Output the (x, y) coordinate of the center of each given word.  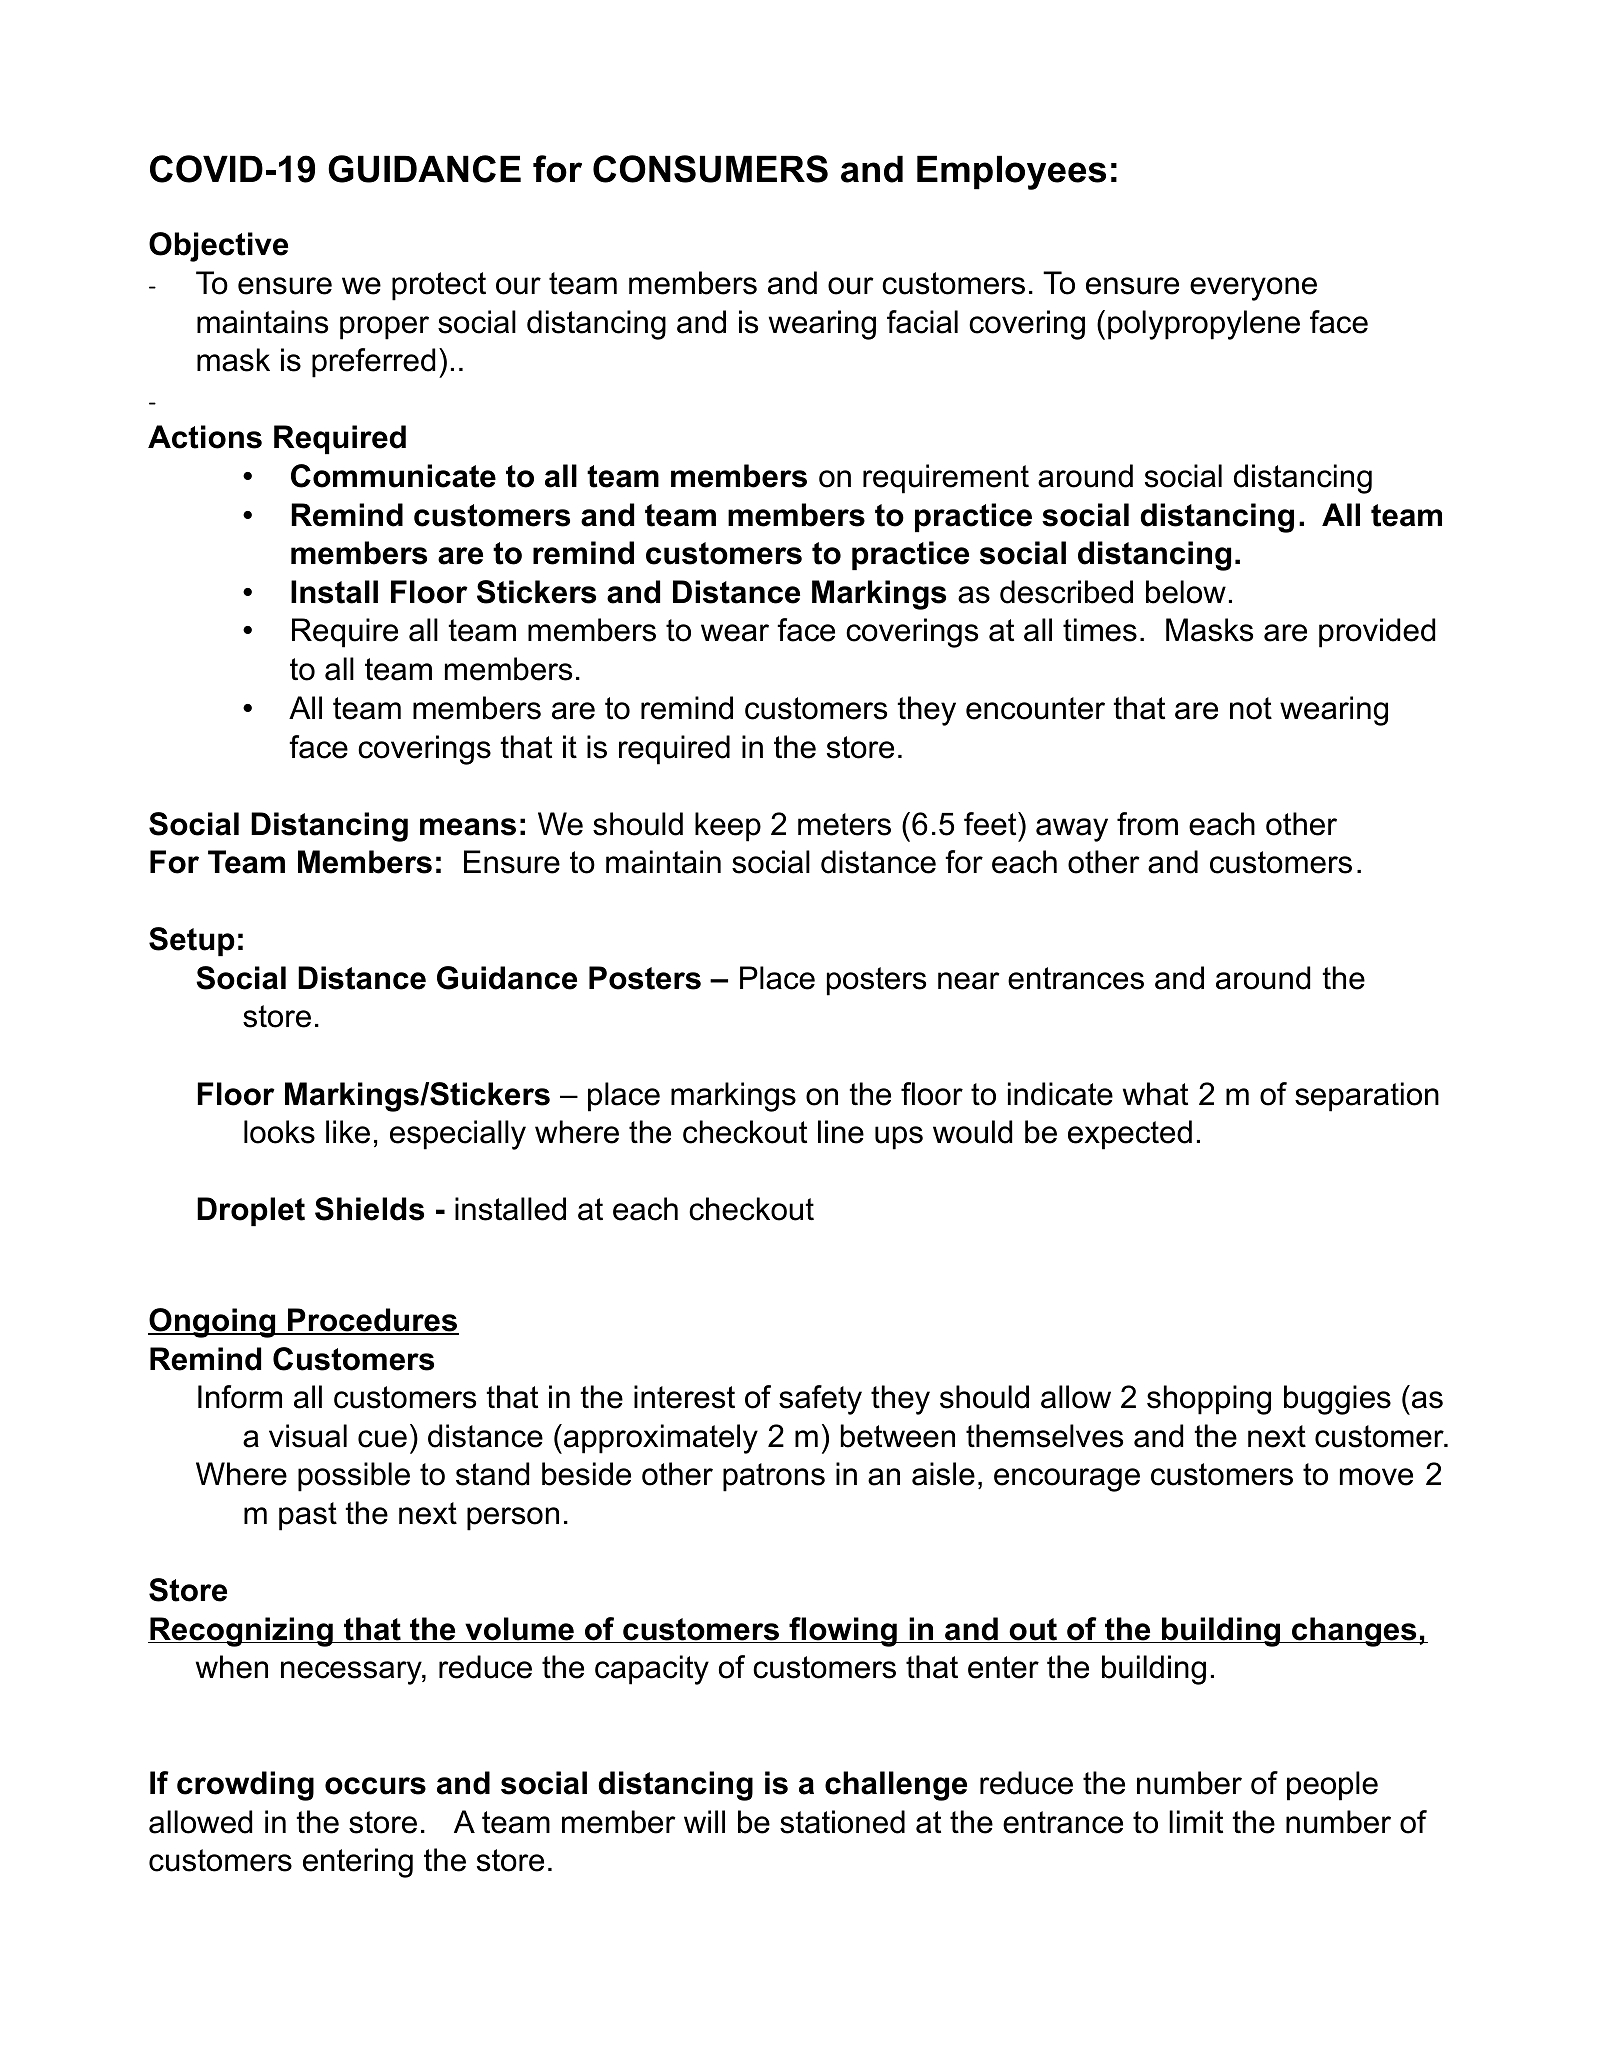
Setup (192, 941)
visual (308, 1436)
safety (820, 1400)
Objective (218, 247)
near (969, 981)
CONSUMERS (710, 169)
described (1066, 592)
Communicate (393, 476)
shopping (1209, 1400)
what (1155, 1094)
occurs (375, 1786)
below (1186, 592)
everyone (1253, 289)
